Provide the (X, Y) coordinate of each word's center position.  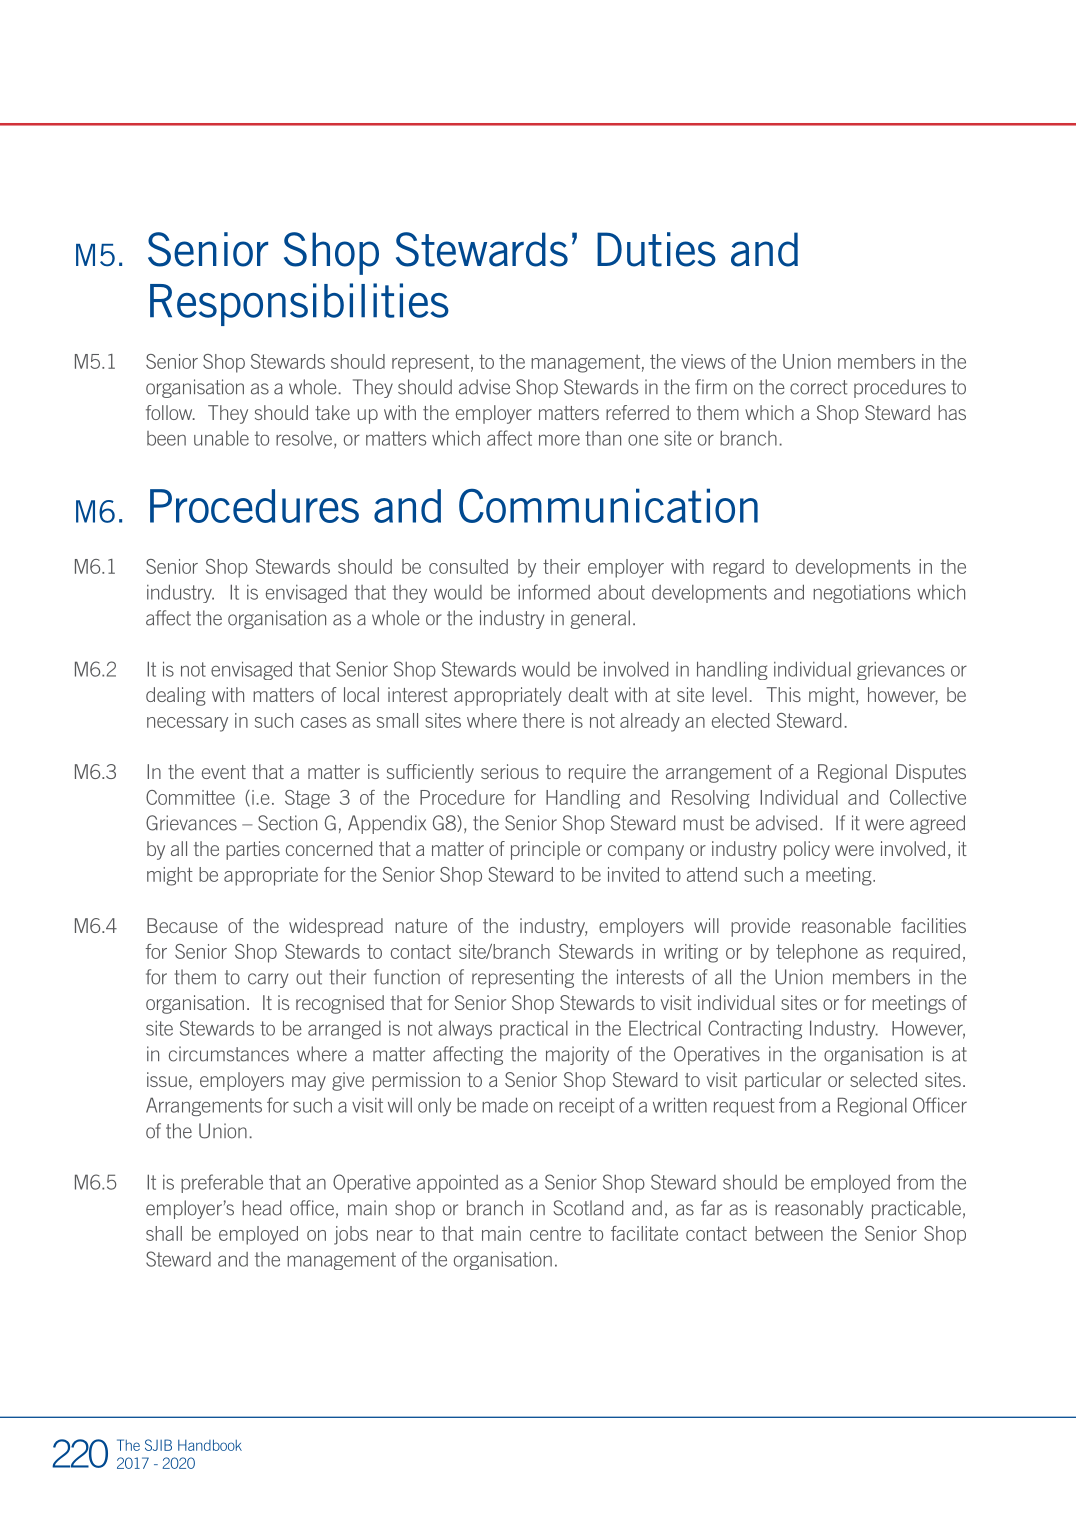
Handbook (210, 1445)
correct (818, 387)
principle (545, 850)
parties (253, 850)
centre (555, 1233)
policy (807, 850)
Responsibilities (299, 304)
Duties (656, 249)
